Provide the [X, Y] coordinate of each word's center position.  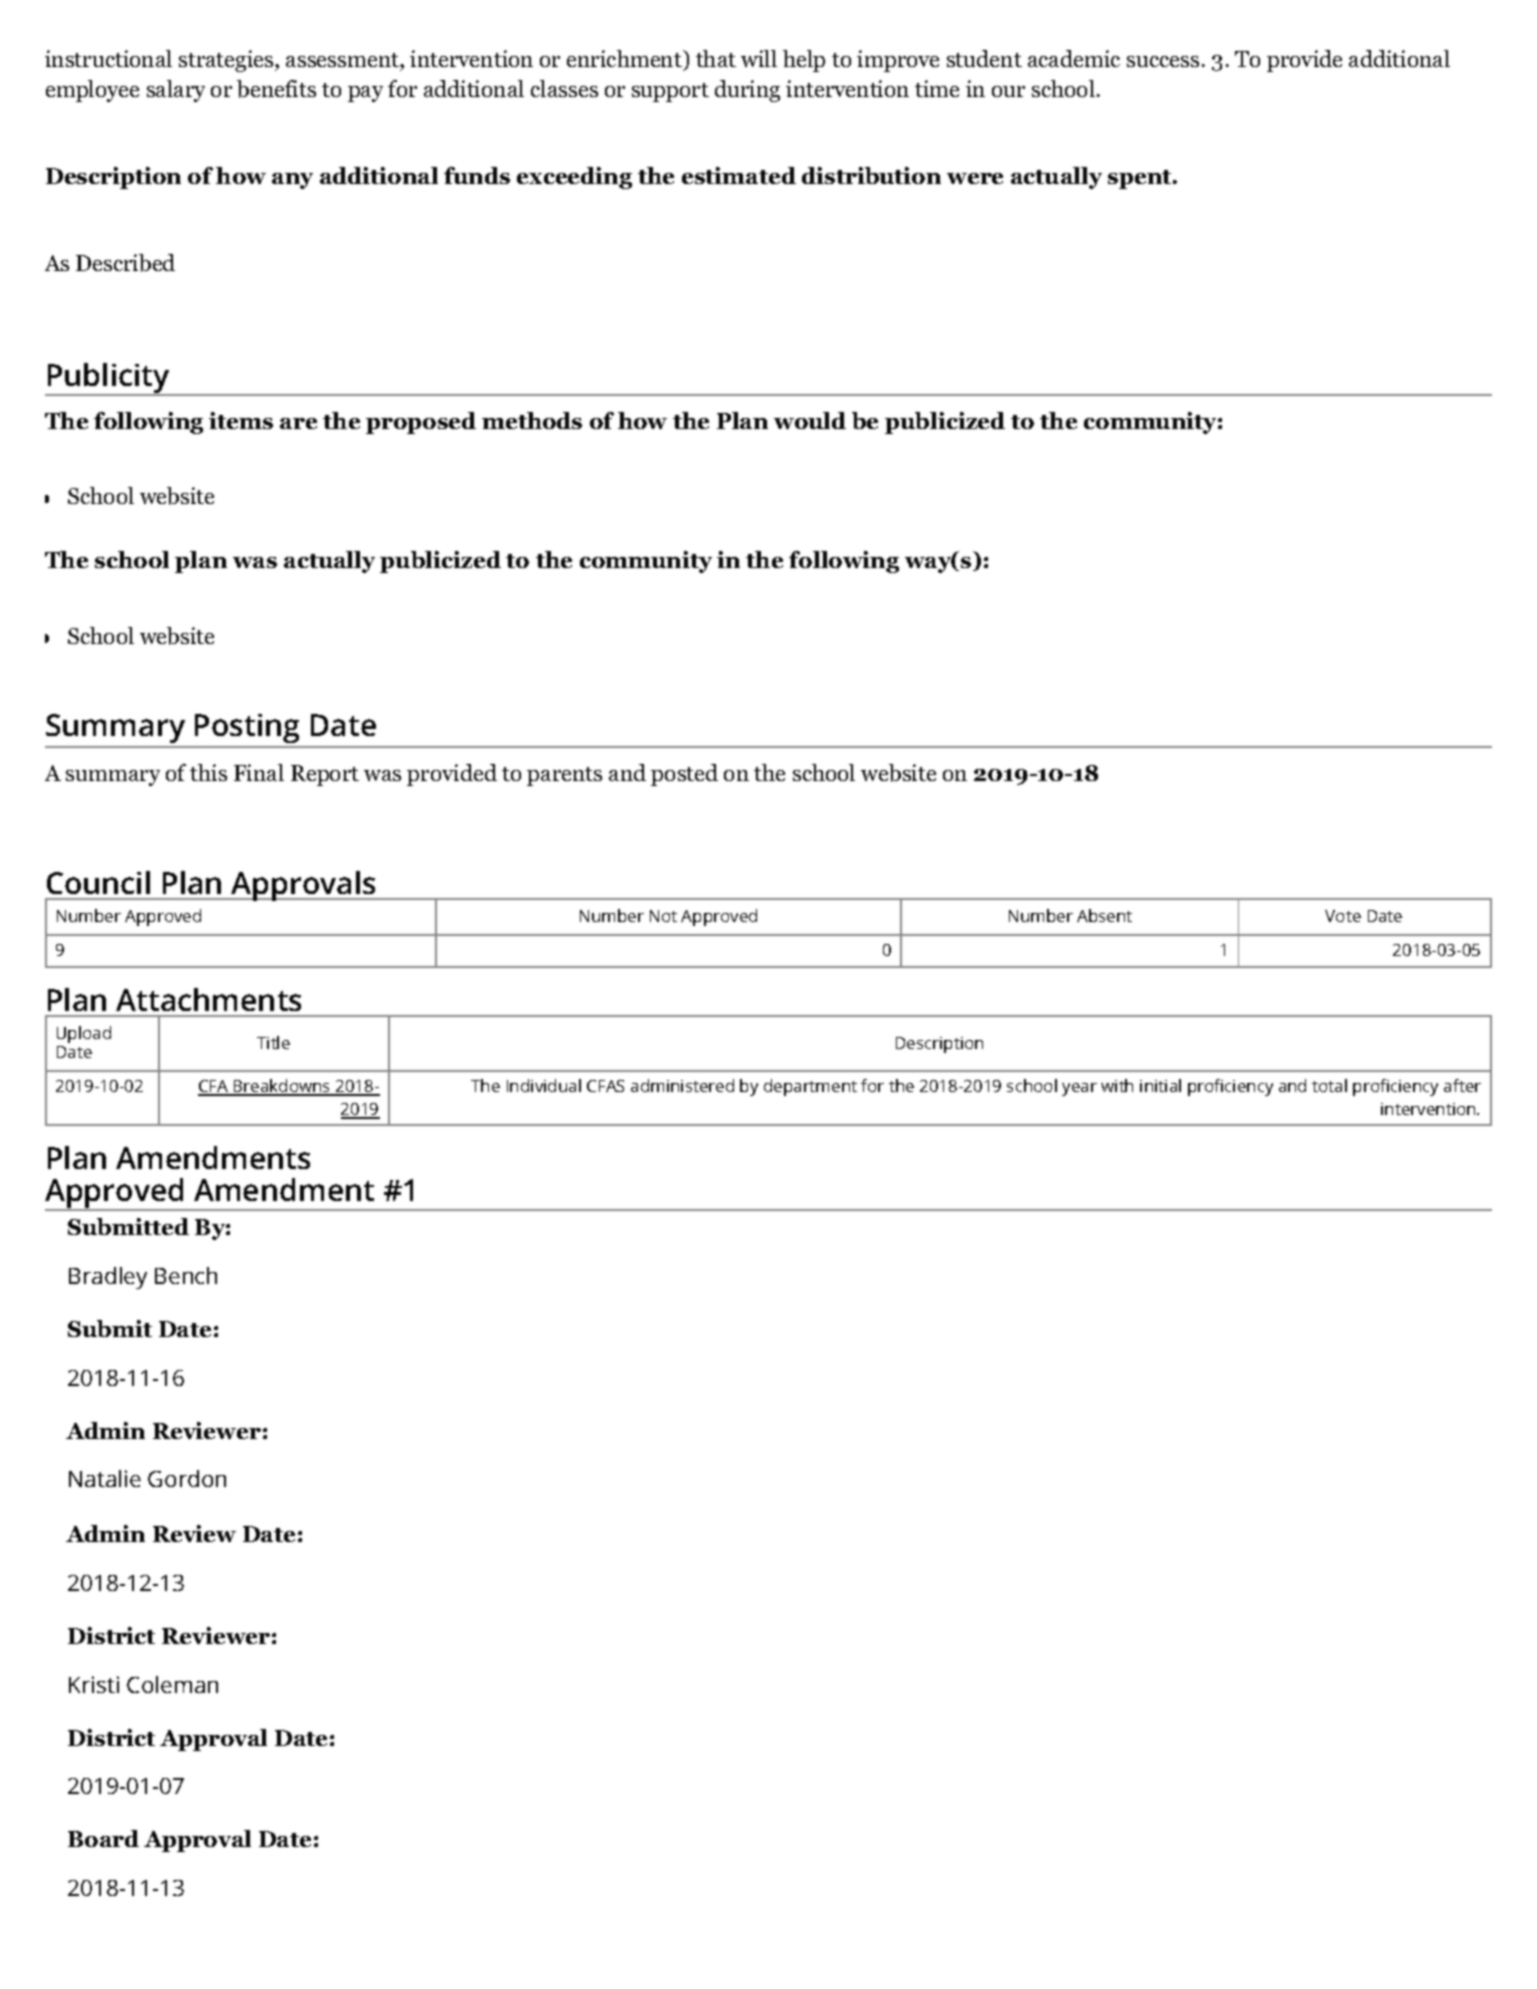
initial [1160, 1085]
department [810, 1087]
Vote [1343, 916]
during [747, 91]
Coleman [172, 1684]
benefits [276, 89]
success [1163, 61]
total [1329, 1085]
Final [259, 772]
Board [103, 1838]
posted [684, 775]
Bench [186, 1275]
